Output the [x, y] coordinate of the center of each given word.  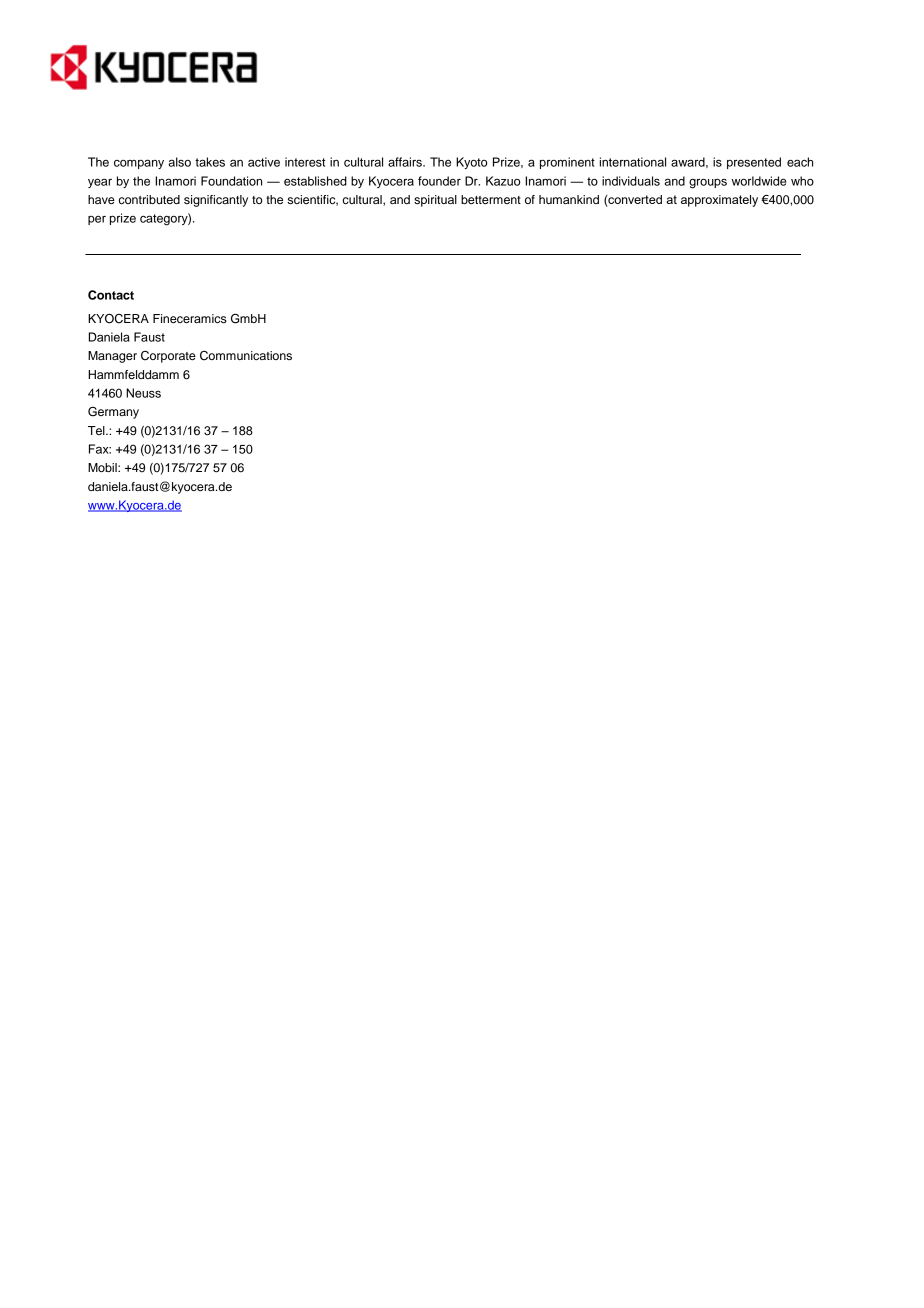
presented [754, 163]
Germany [113, 412]
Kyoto [471, 163]
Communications [246, 356]
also [179, 162]
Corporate [168, 357]
